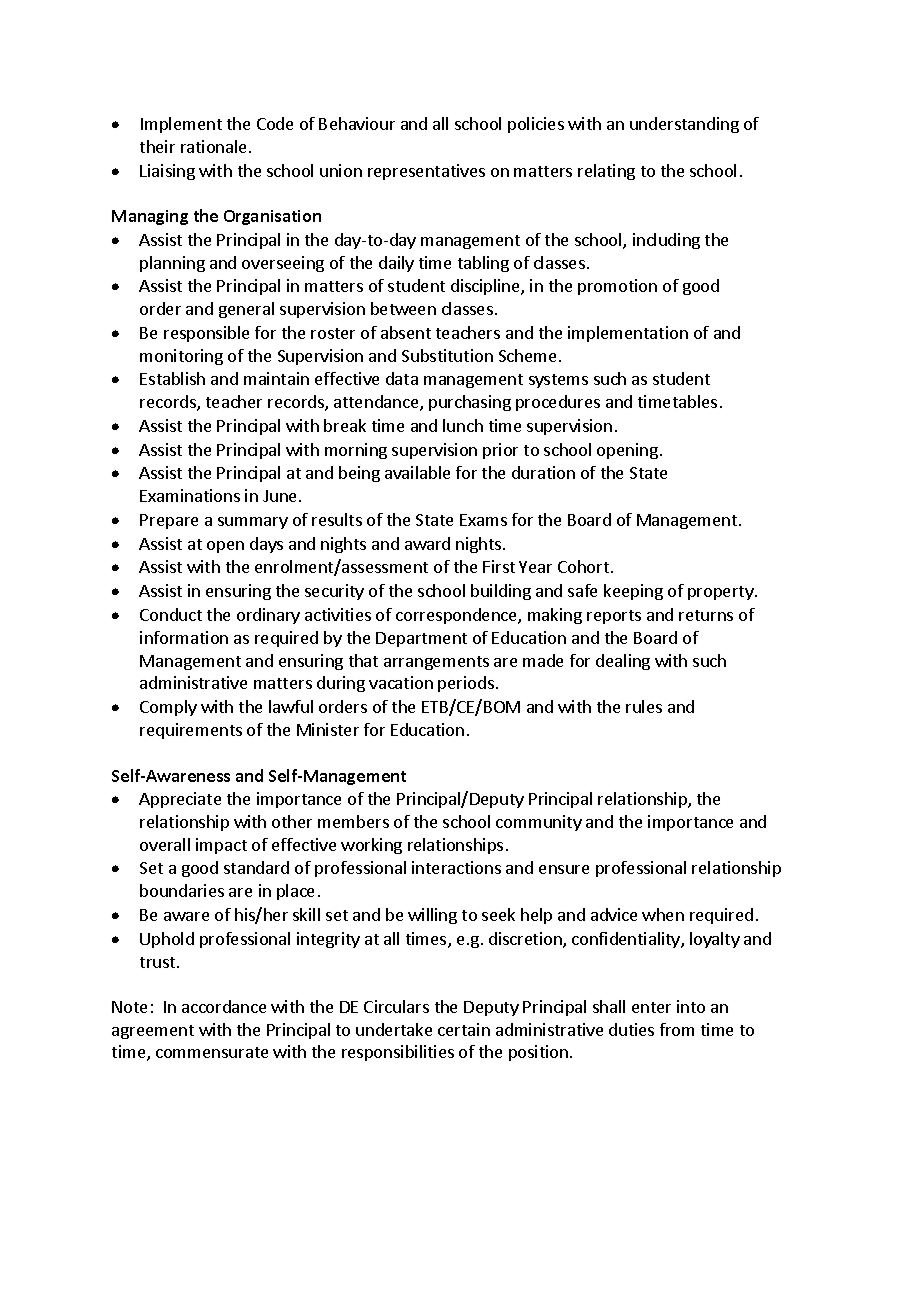 The height and width of the document is (1308, 924). I want to click on understanding, so click(684, 125).
